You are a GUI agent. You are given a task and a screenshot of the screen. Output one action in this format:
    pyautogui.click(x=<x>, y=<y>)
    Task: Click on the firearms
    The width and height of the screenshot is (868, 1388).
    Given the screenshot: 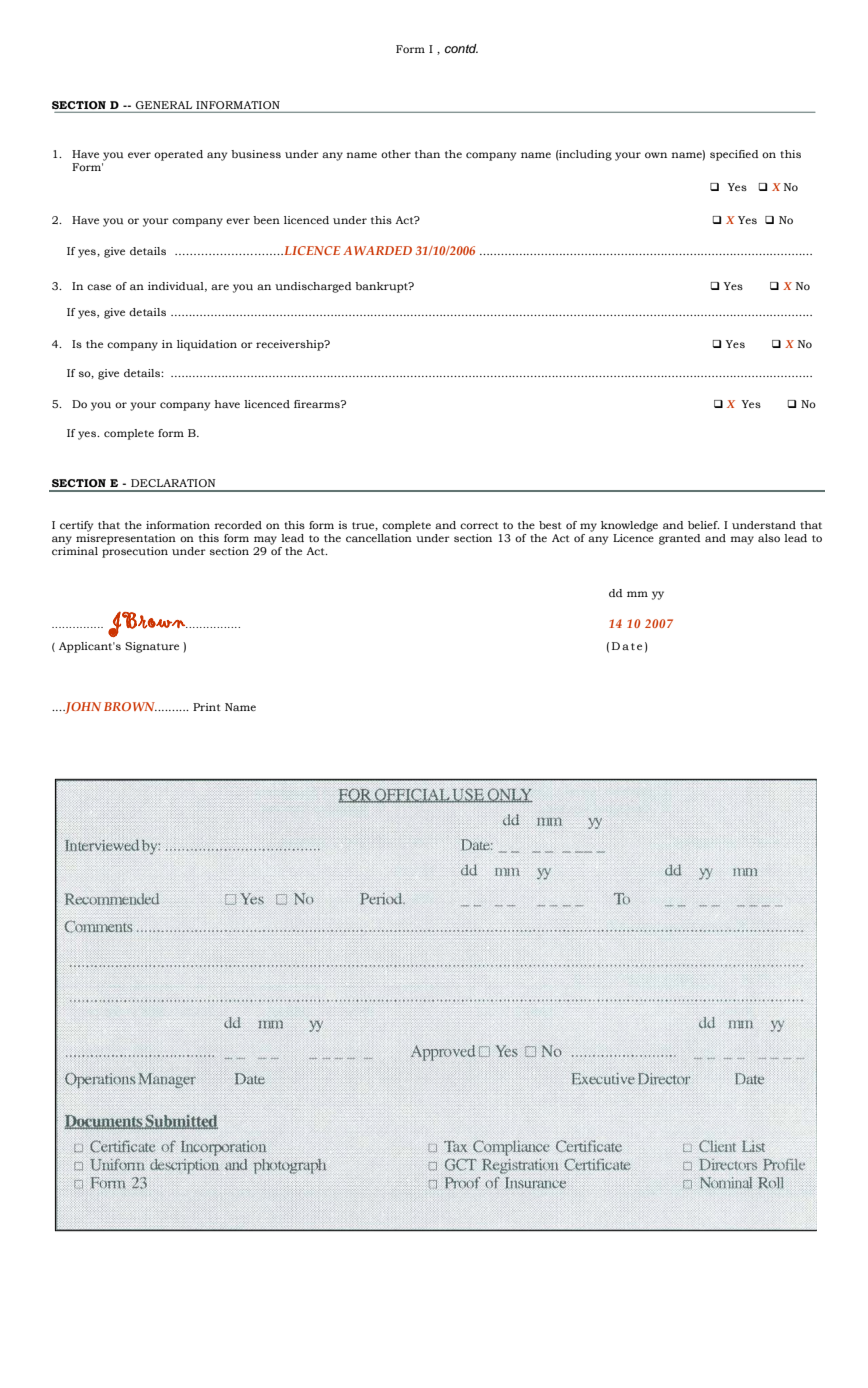 What is the action you would take?
    pyautogui.click(x=318, y=404)
